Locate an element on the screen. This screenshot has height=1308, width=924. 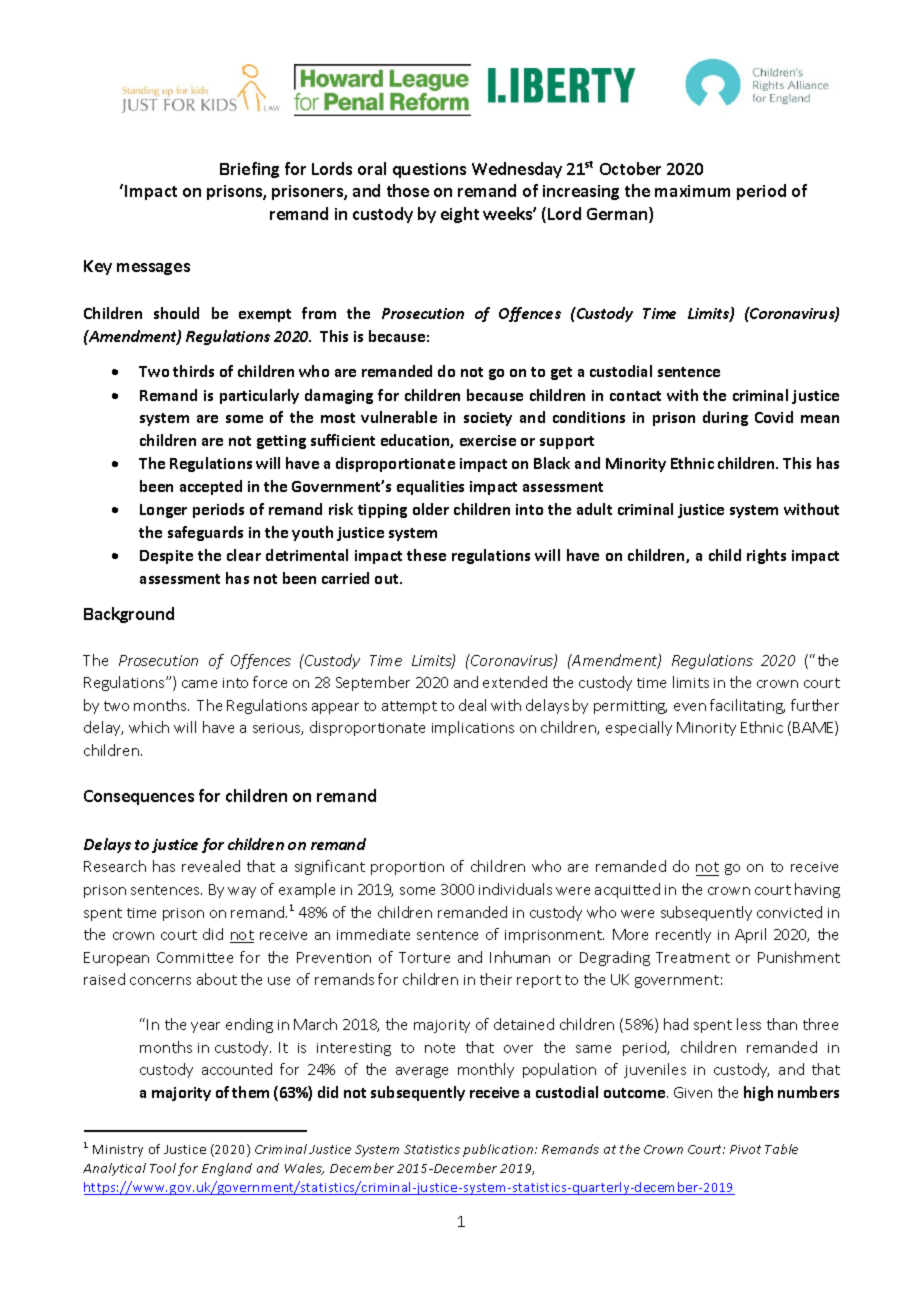
exercise is located at coordinates (488, 440).
